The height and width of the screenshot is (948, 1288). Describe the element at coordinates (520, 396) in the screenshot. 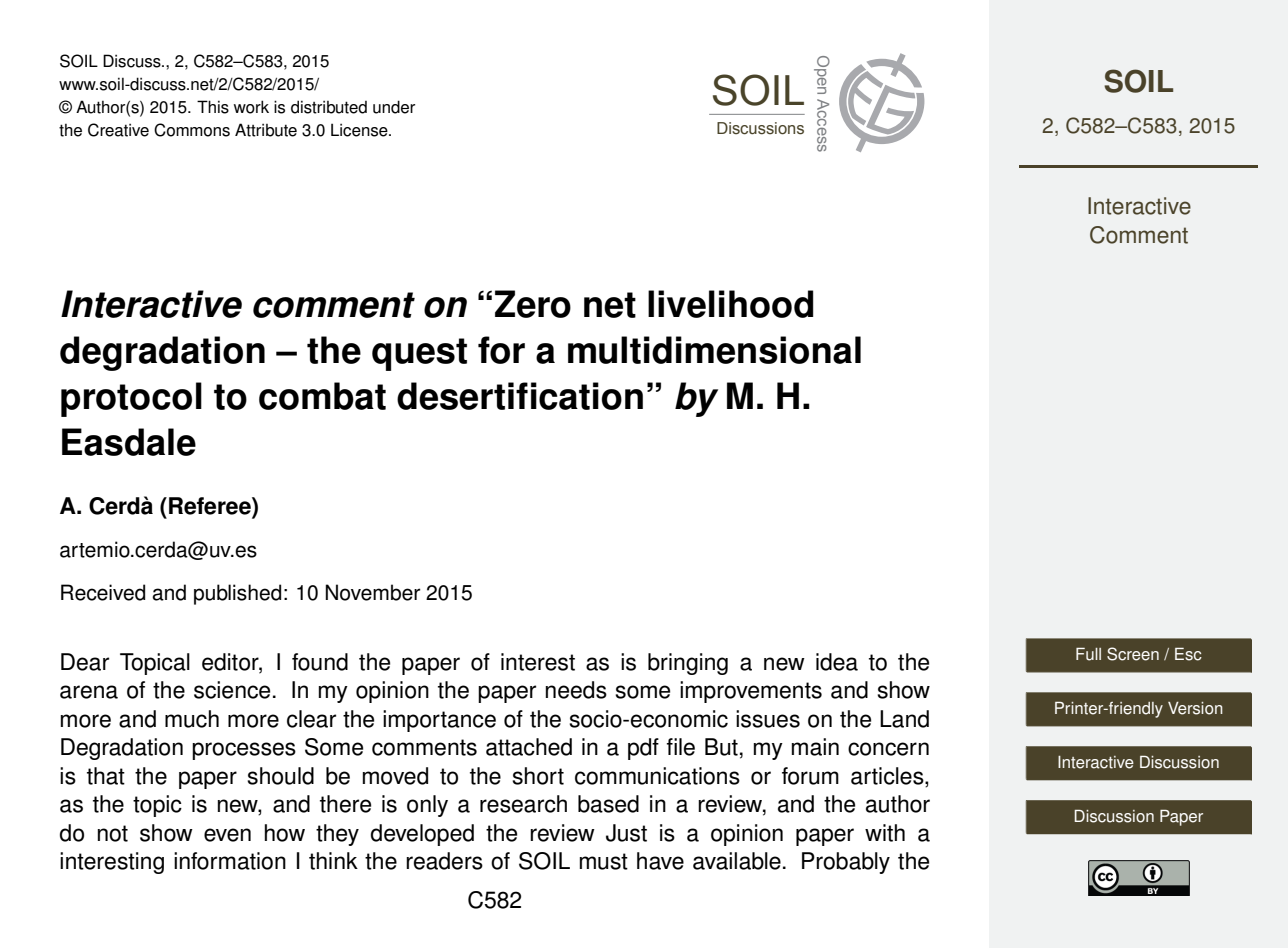

I see `desertification` at that location.
